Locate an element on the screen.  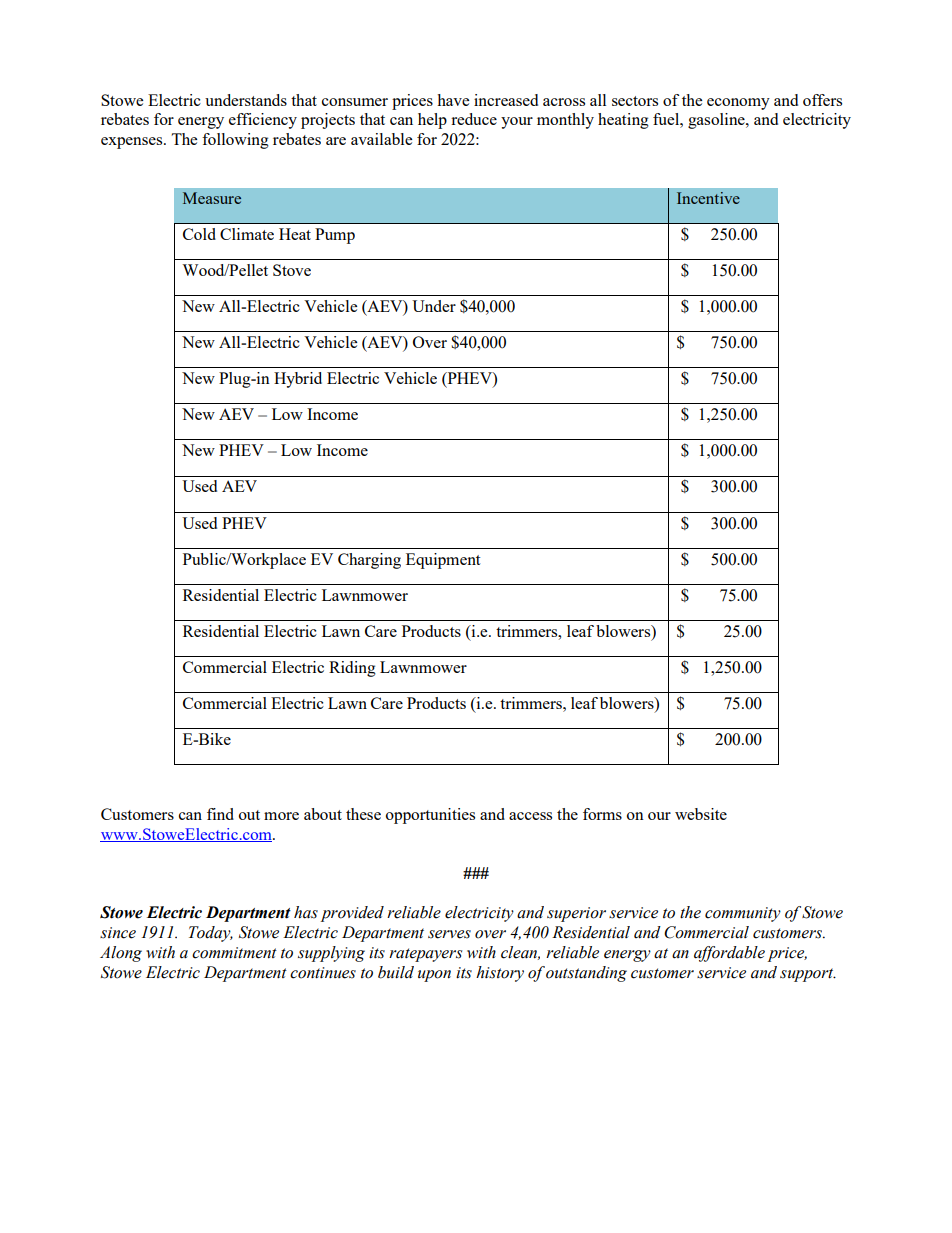
Riding is located at coordinates (352, 669).
